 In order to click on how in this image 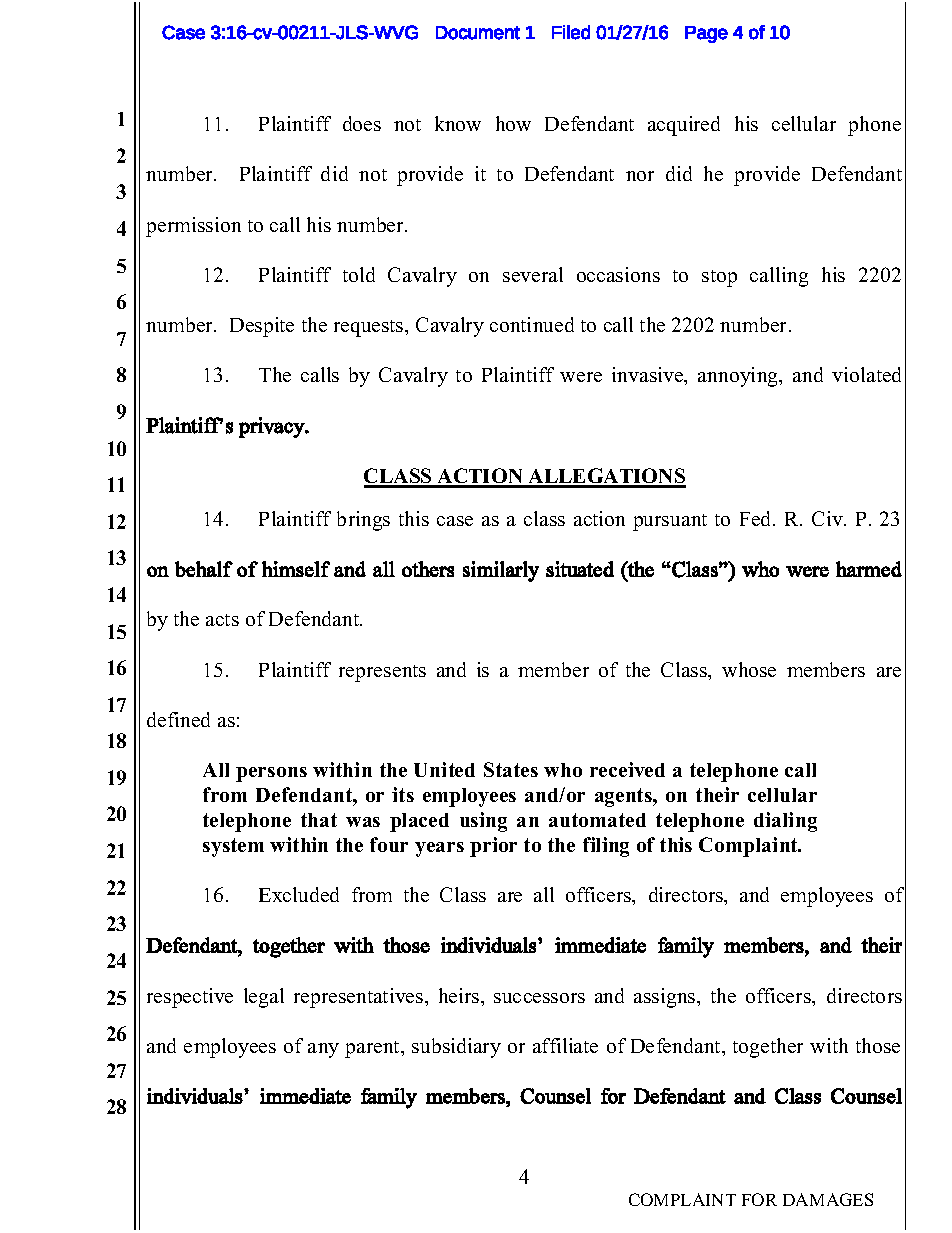, I will do `click(513, 123)`.
